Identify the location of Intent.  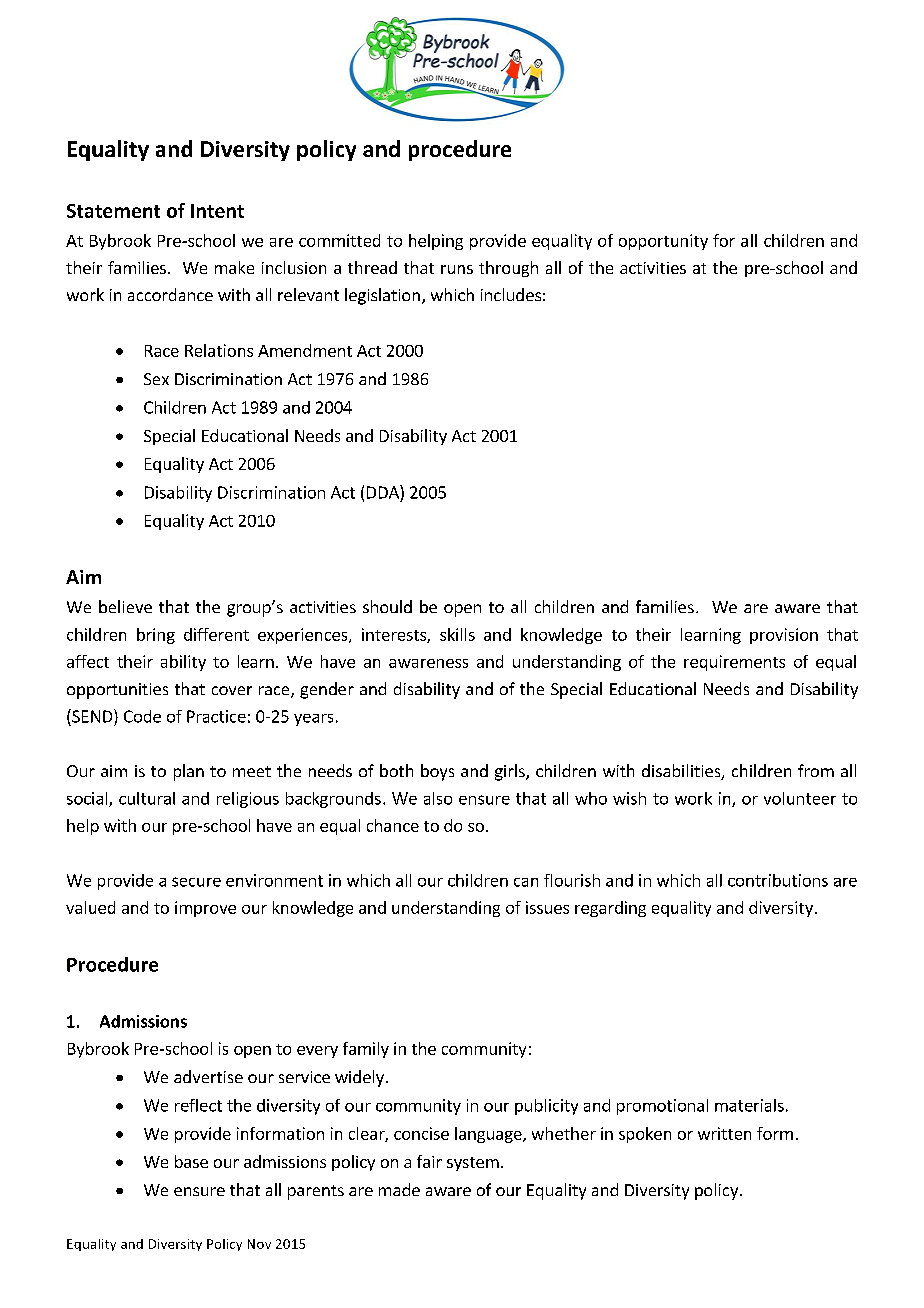
(217, 211).
